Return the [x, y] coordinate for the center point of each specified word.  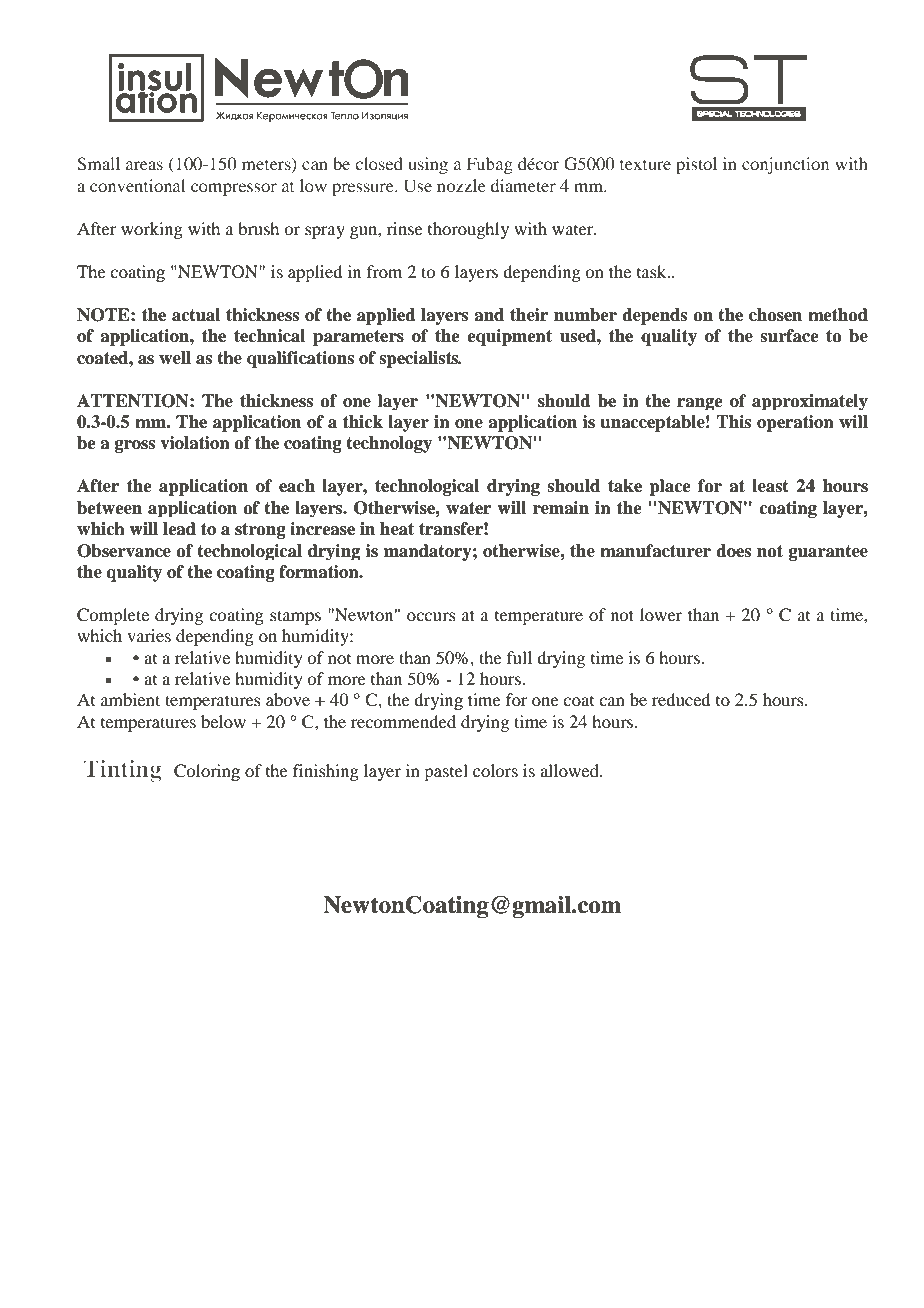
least [770, 486]
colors [495, 770]
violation [195, 443]
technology [389, 444]
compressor [234, 189]
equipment [509, 337]
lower [661, 614]
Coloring [207, 772]
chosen [775, 315]
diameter [523, 185]
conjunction [785, 165]
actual [196, 315]
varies [149, 635]
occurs [431, 616]
